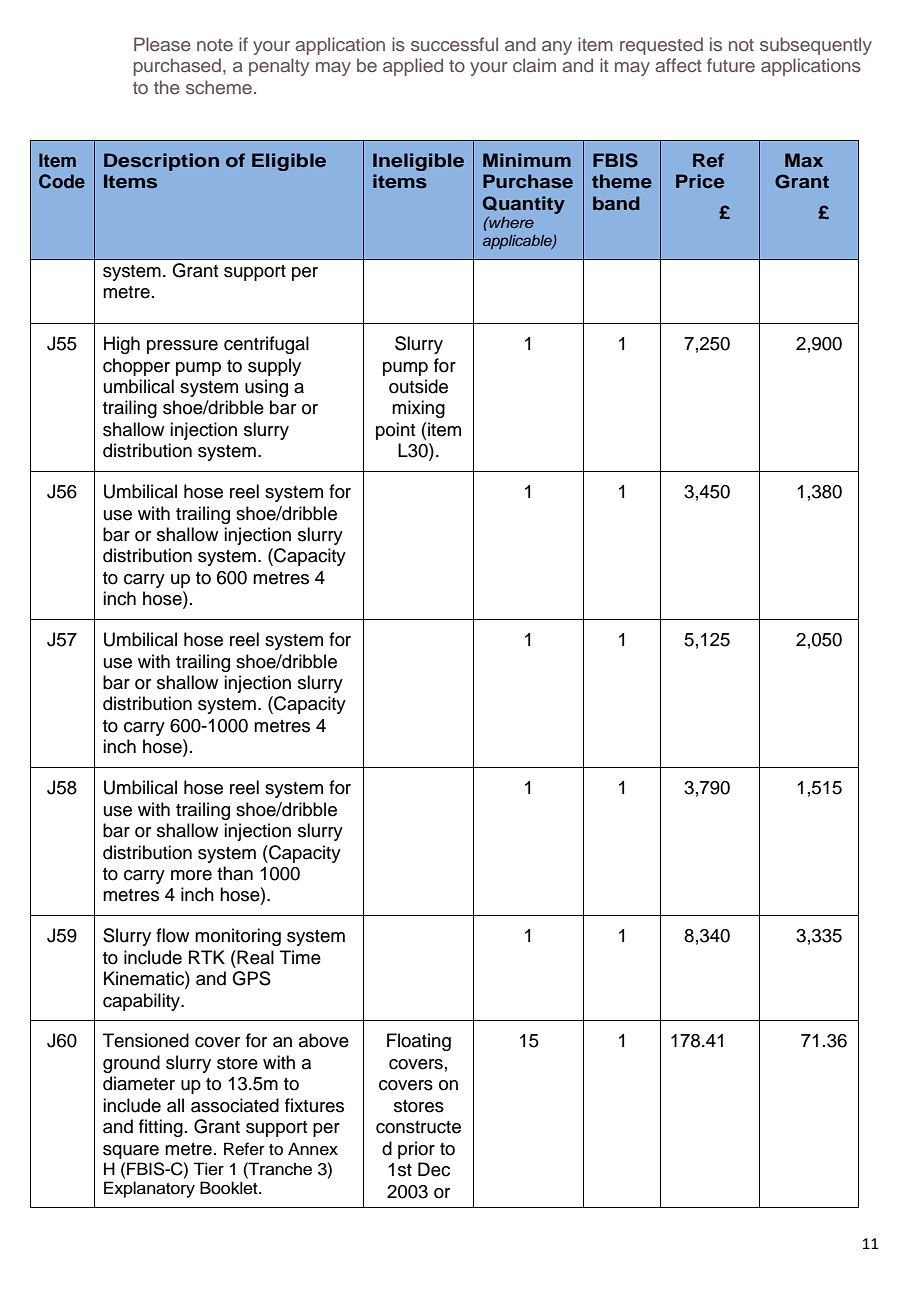  Describe the element at coordinates (418, 409) in the document. I see `mixing` at that location.
